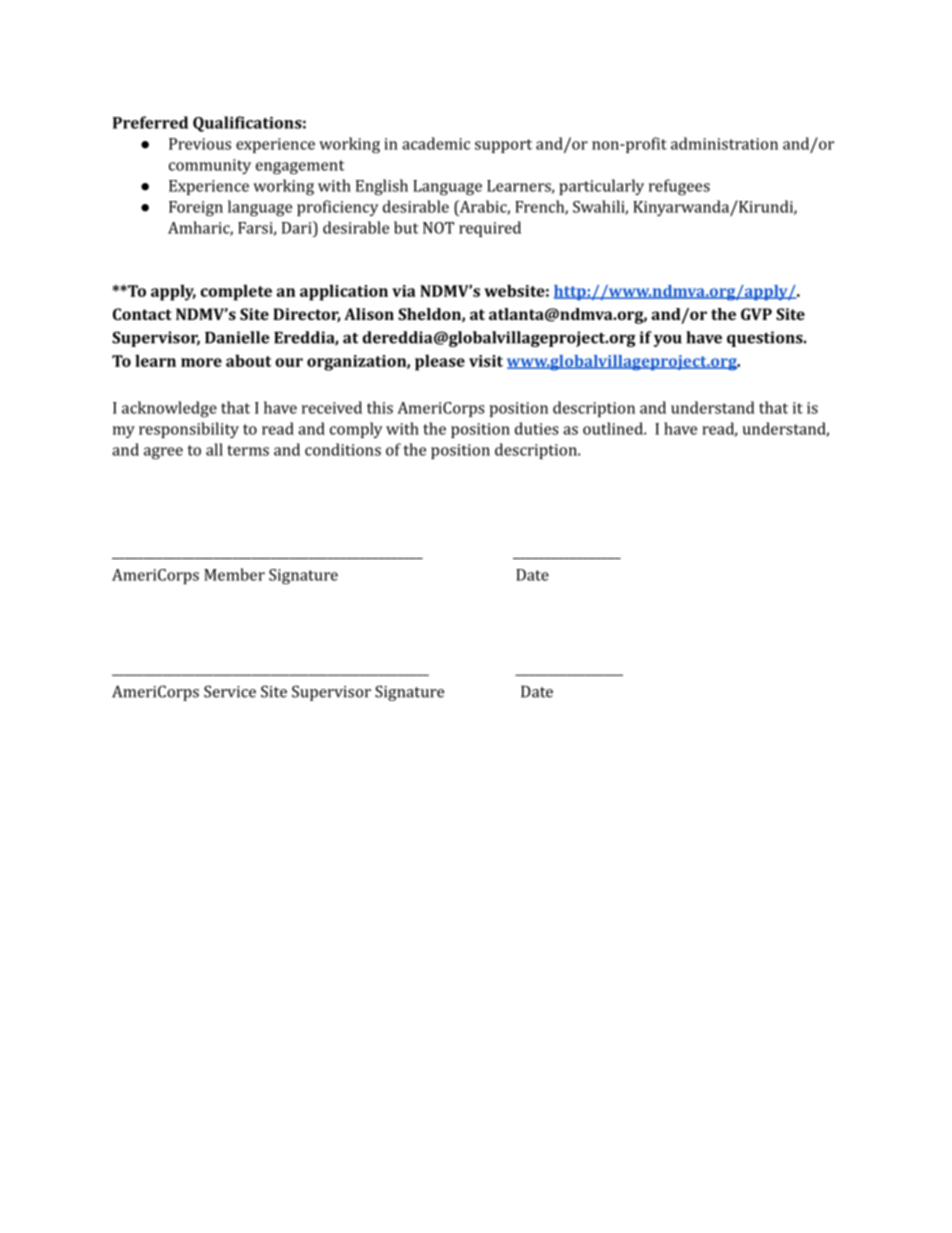  I want to click on administration, so click(724, 143).
